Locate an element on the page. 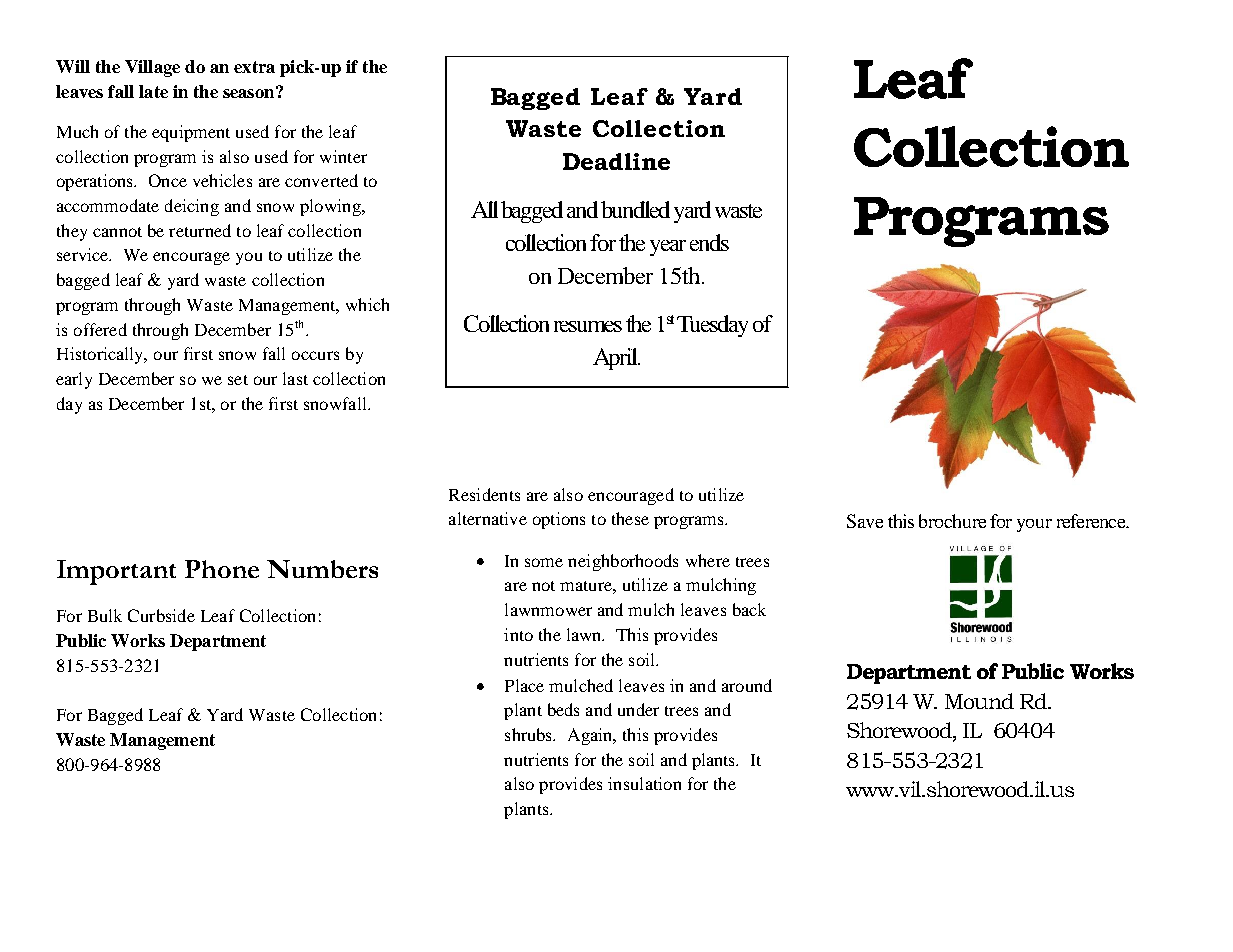 The width and height of the image is (1233, 952). Phone is located at coordinates (222, 569).
